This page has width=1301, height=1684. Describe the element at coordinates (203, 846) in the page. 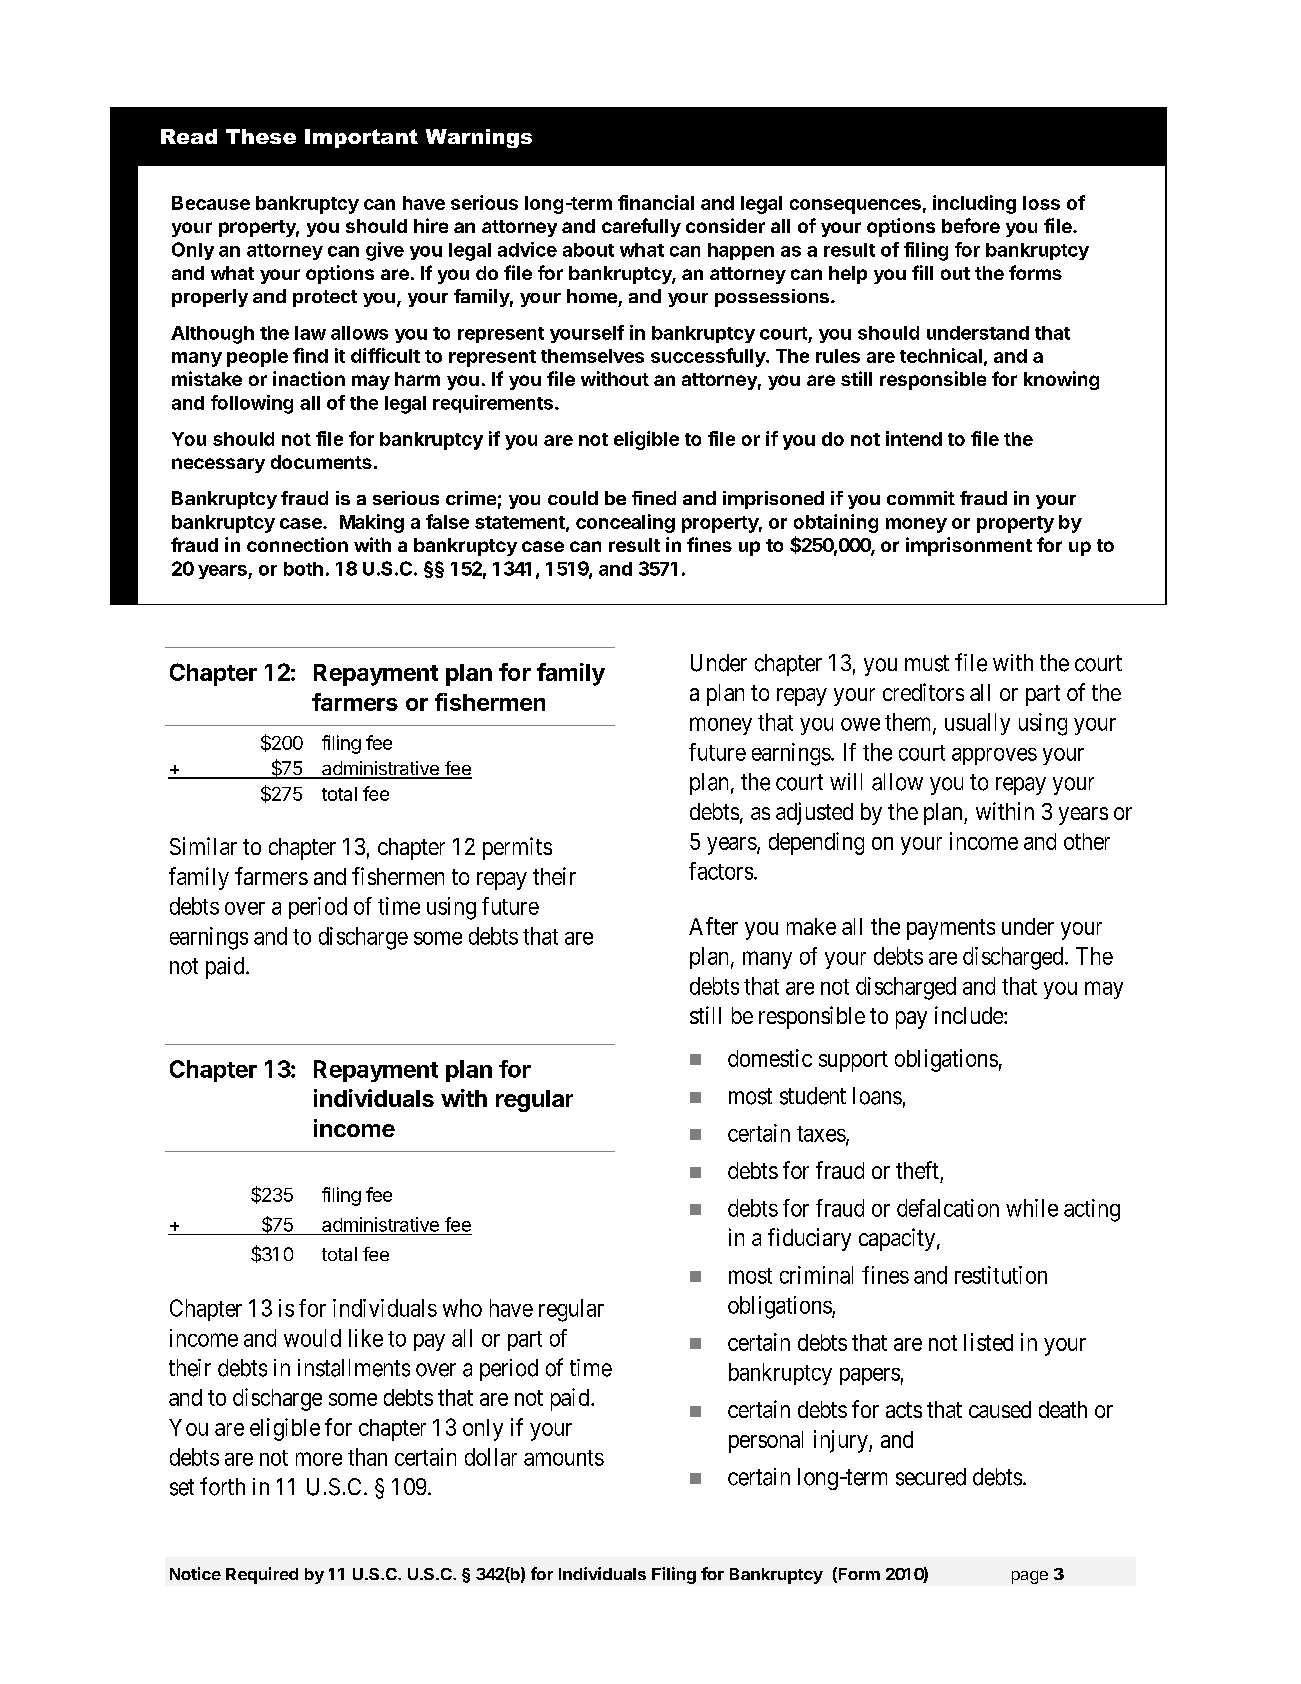

I see `Similar` at that location.
